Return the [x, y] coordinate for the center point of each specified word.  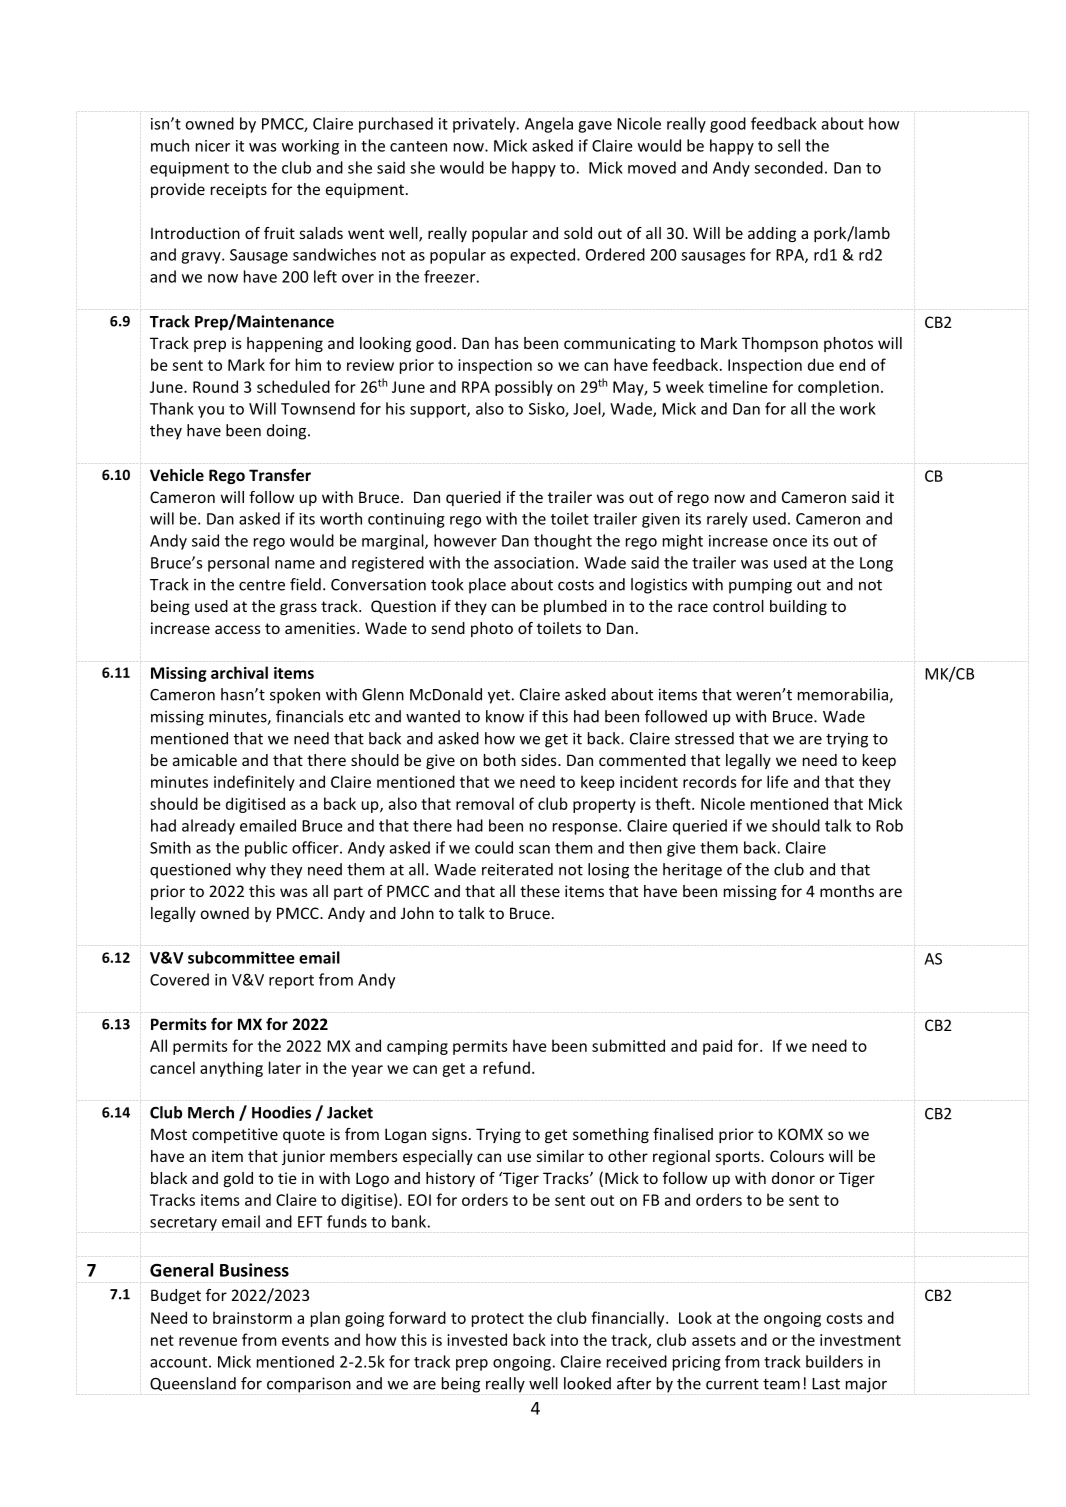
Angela [549, 125]
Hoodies [281, 1112]
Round [215, 386]
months [847, 891]
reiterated [517, 869]
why [251, 871]
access [238, 629]
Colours [797, 1156]
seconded [788, 167]
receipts [239, 190]
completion [838, 388]
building [798, 607]
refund [506, 1067]
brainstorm [252, 1317]
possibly [524, 388]
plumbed [575, 607]
